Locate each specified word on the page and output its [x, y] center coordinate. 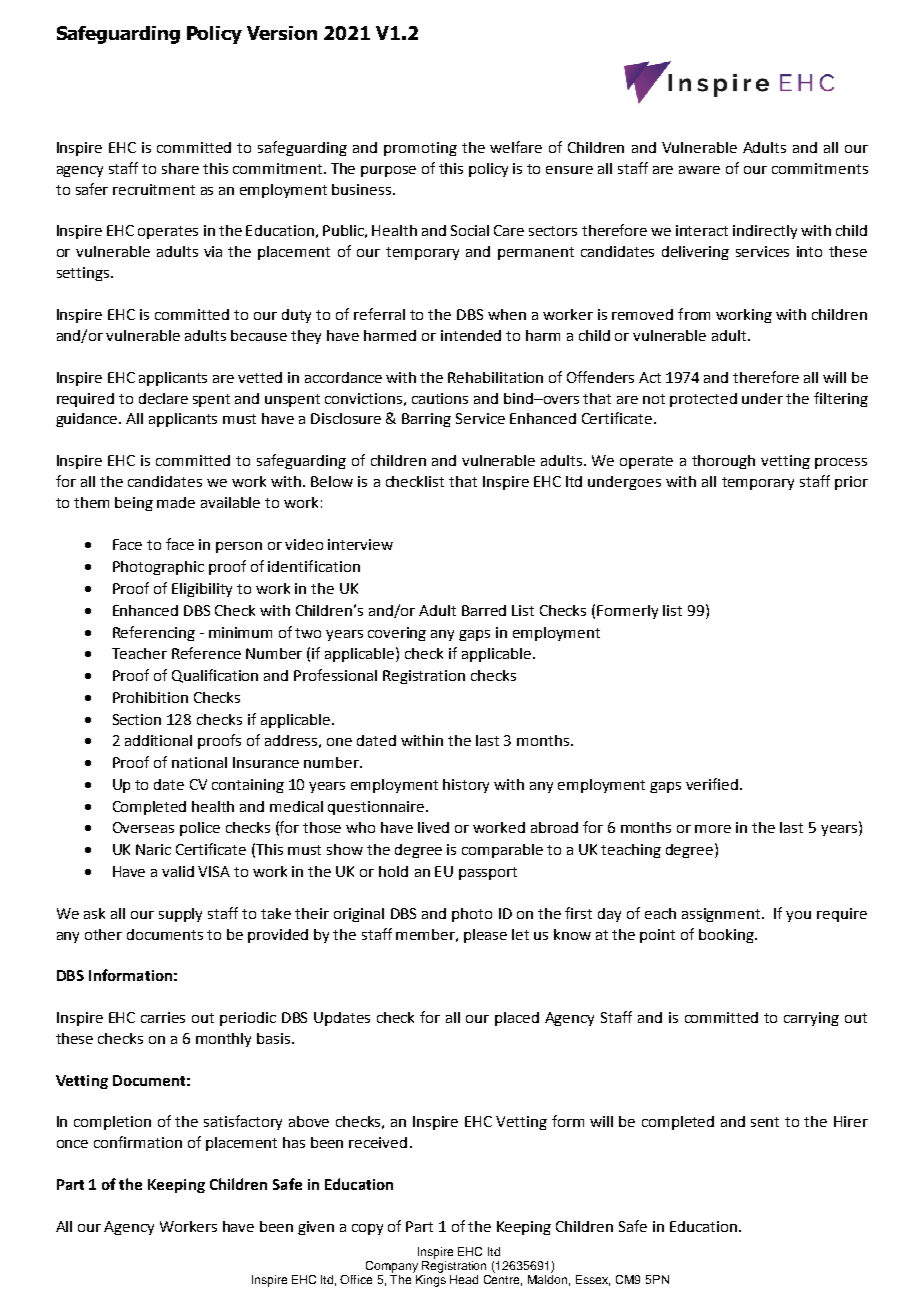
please [485, 936]
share [180, 168]
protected [703, 400]
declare [163, 398]
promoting [420, 149]
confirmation [138, 1142]
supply [180, 915]
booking [728, 936]
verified [712, 784]
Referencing [154, 633]
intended [471, 335]
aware [699, 170]
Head [464, 1279]
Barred [484, 610]
